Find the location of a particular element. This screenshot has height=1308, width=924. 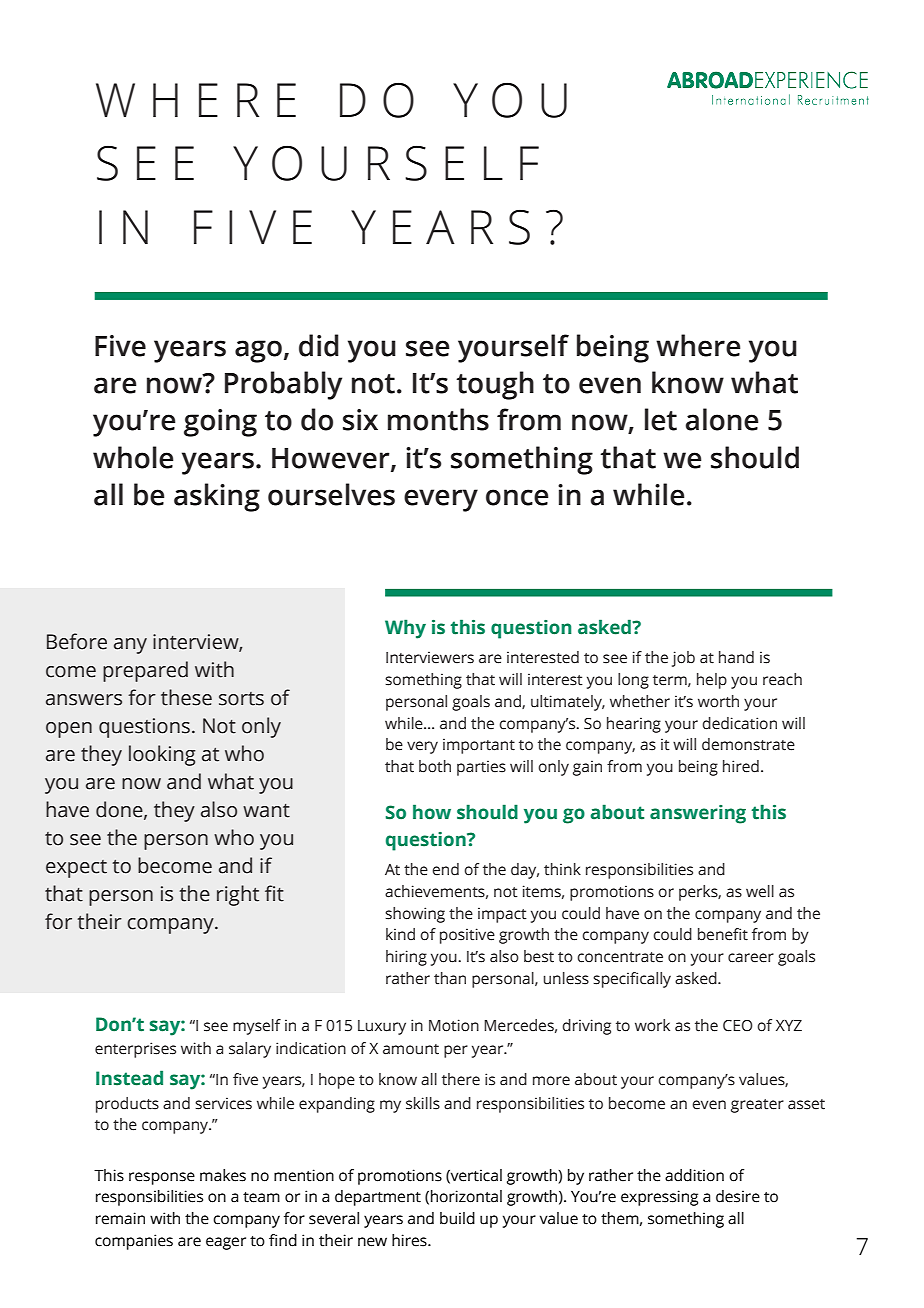

Before is located at coordinates (77, 641).
